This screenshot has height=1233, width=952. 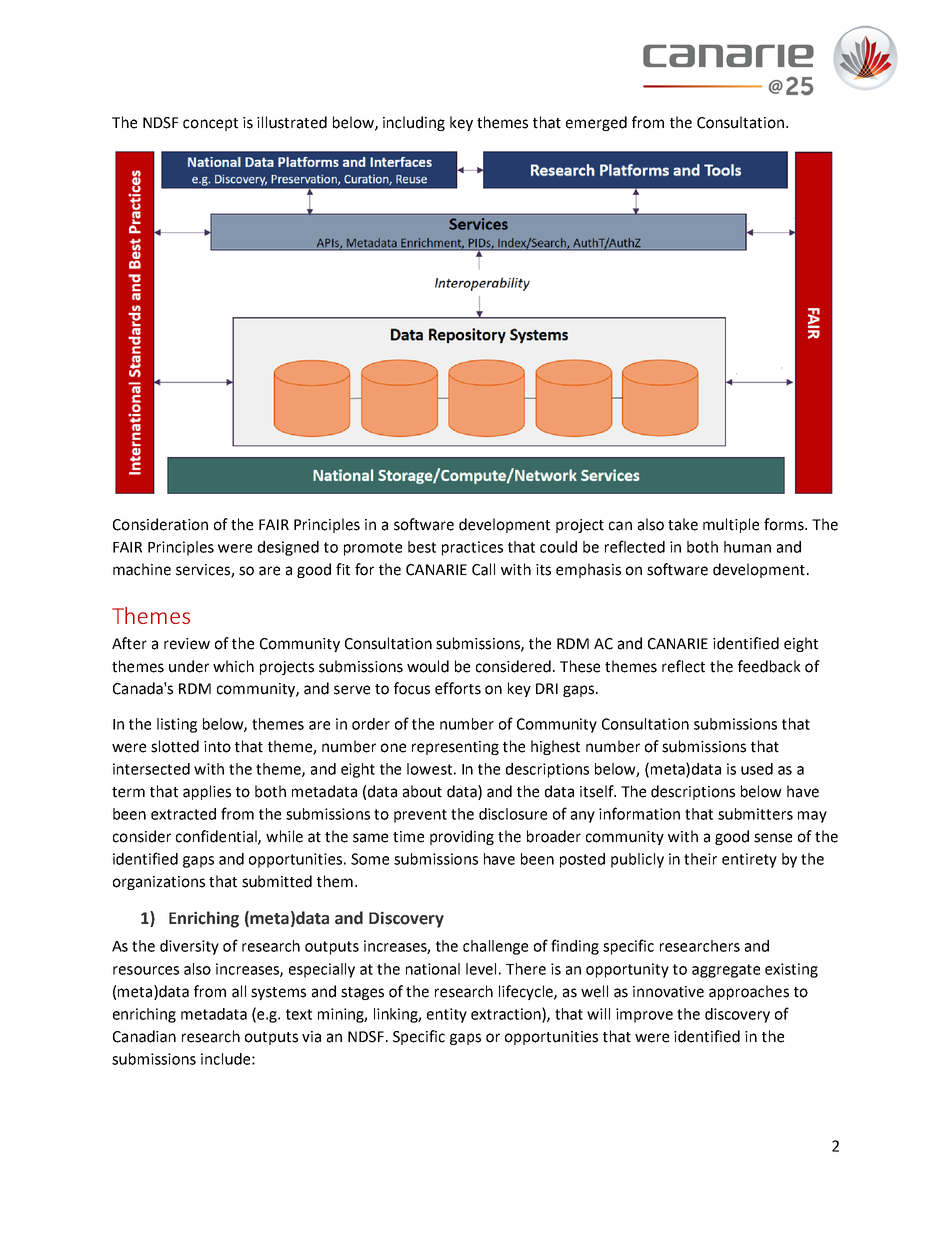 I want to click on entity, so click(x=447, y=1015).
